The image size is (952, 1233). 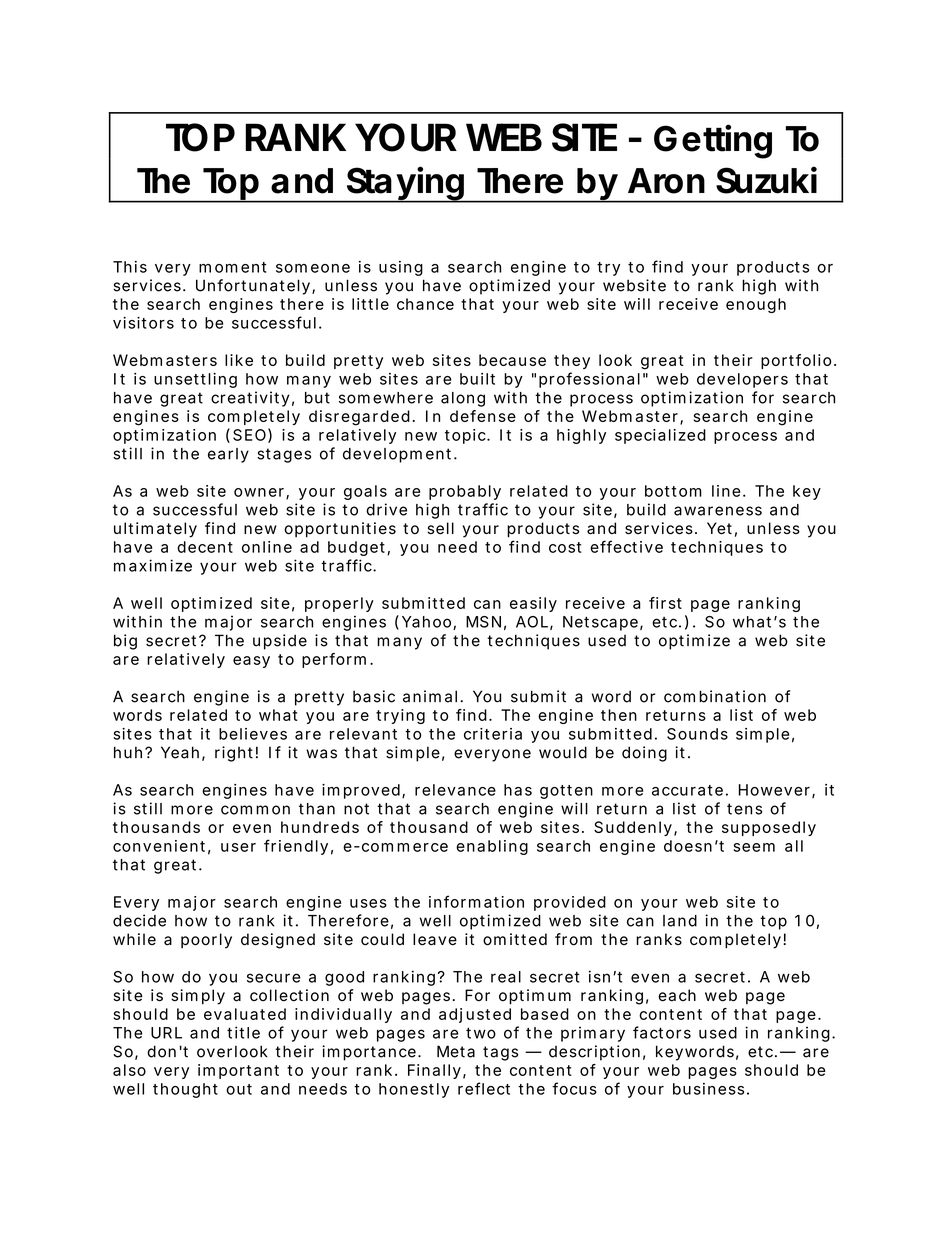 I want to click on Getting, so click(x=713, y=141).
